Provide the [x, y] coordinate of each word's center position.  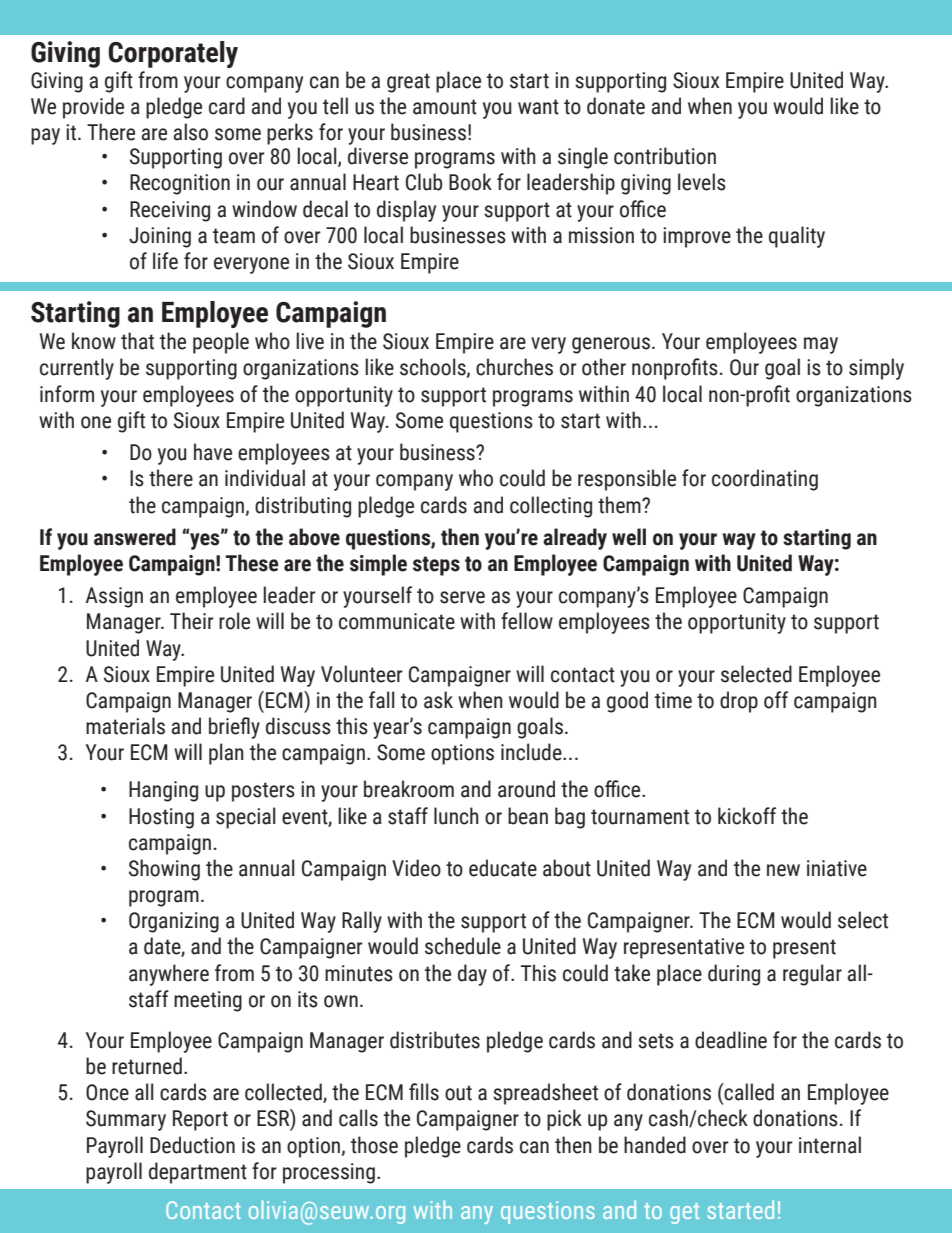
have [213, 452]
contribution [665, 156]
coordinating [765, 480]
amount [445, 107]
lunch [456, 816]
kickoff [747, 816]
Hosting [161, 818]
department [198, 1173]
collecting [551, 507]
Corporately [173, 54]
